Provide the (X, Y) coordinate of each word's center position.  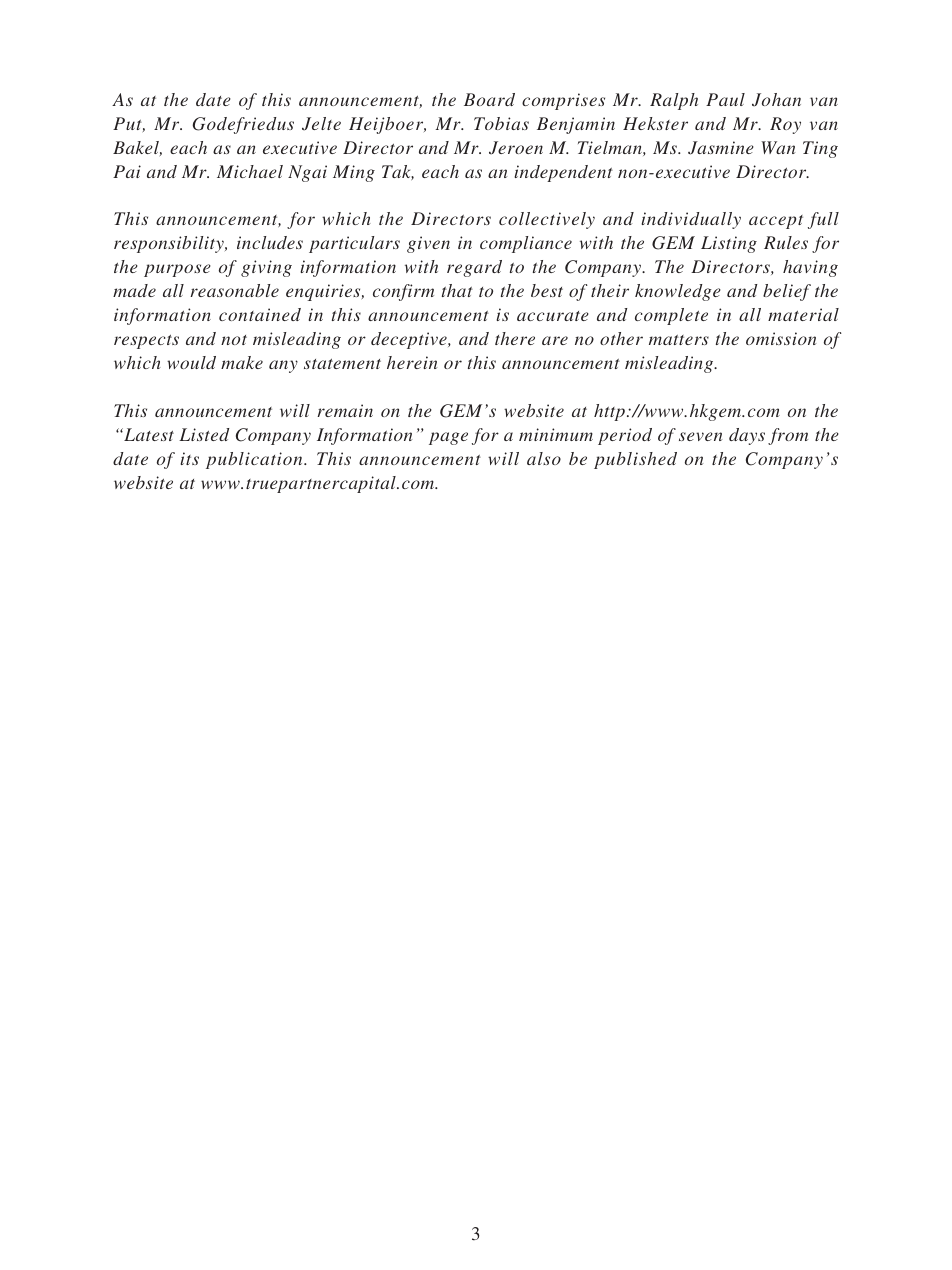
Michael (250, 171)
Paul (725, 99)
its (189, 458)
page (448, 438)
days (747, 436)
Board (489, 99)
